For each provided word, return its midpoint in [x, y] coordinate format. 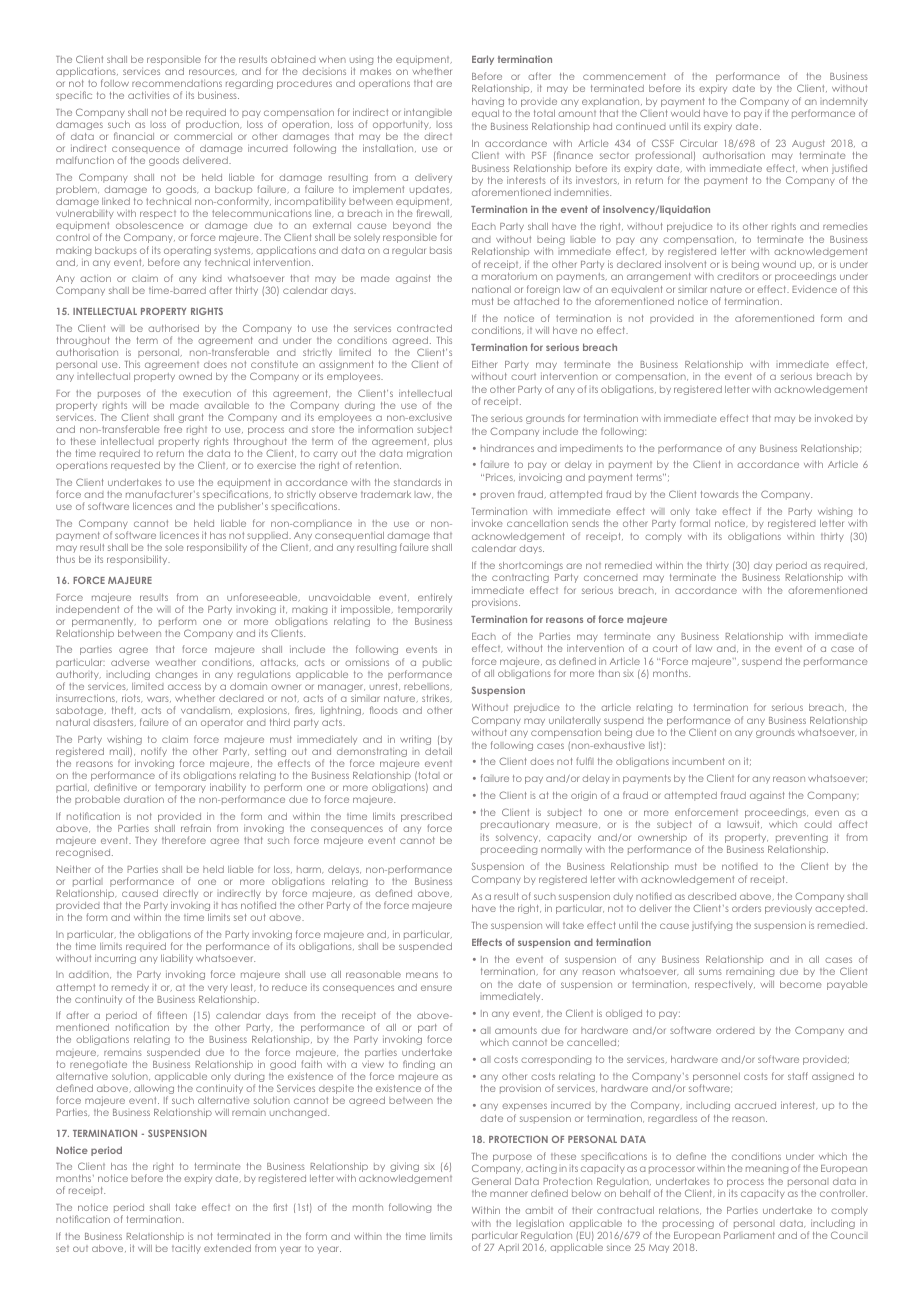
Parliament [749, 1235]
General [491, 1181]
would [685, 113]
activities [149, 95]
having [488, 102]
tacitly [186, 1249]
